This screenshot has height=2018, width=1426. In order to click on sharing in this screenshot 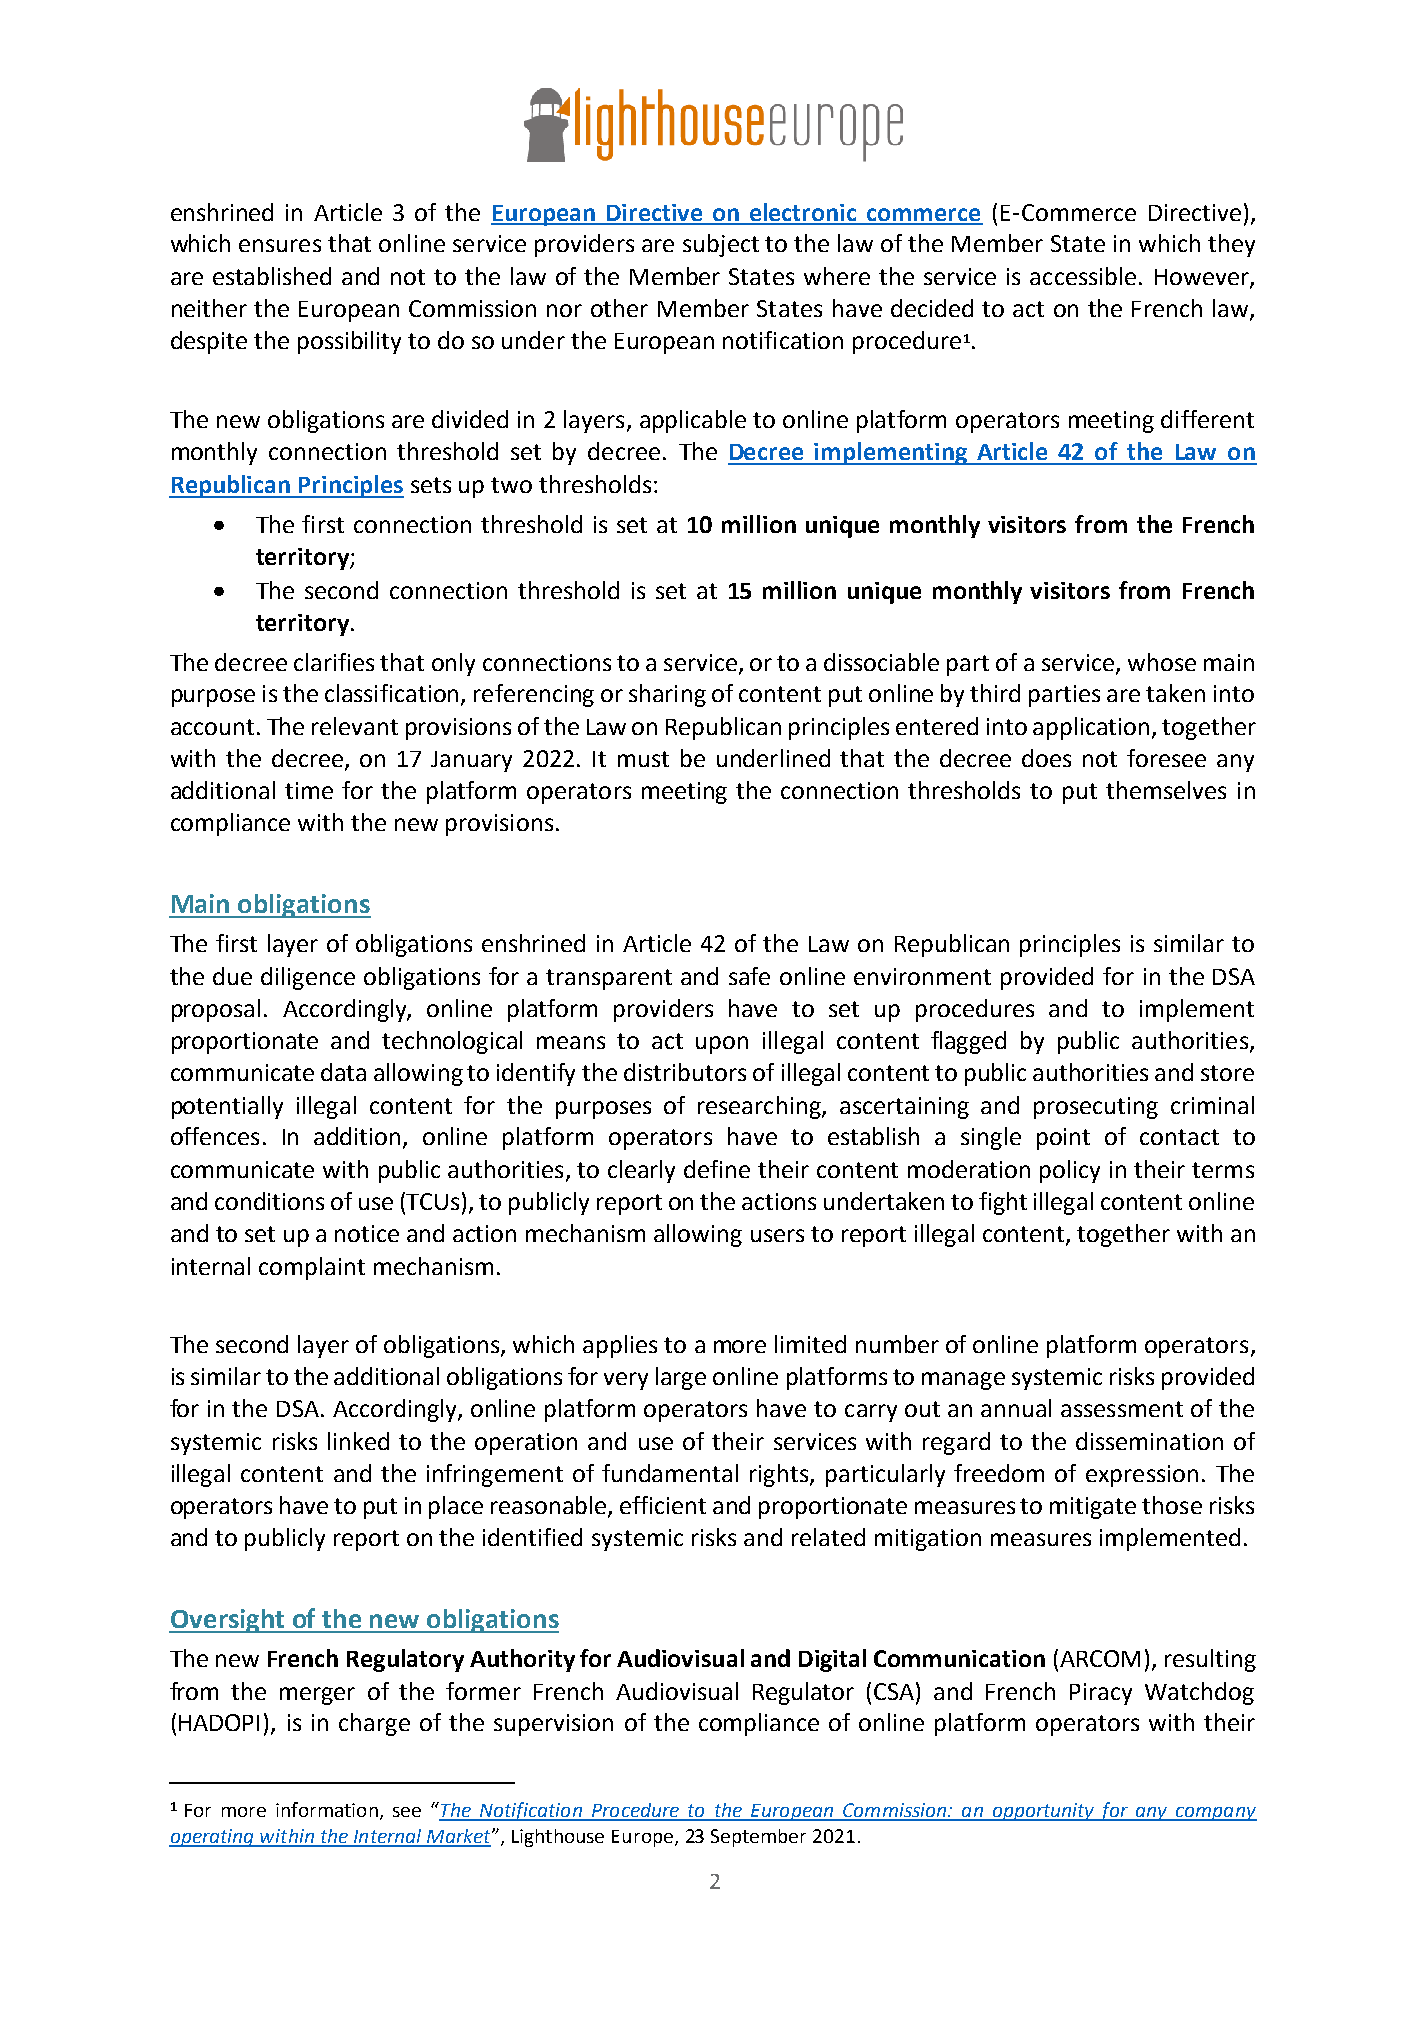, I will do `click(667, 695)`.
